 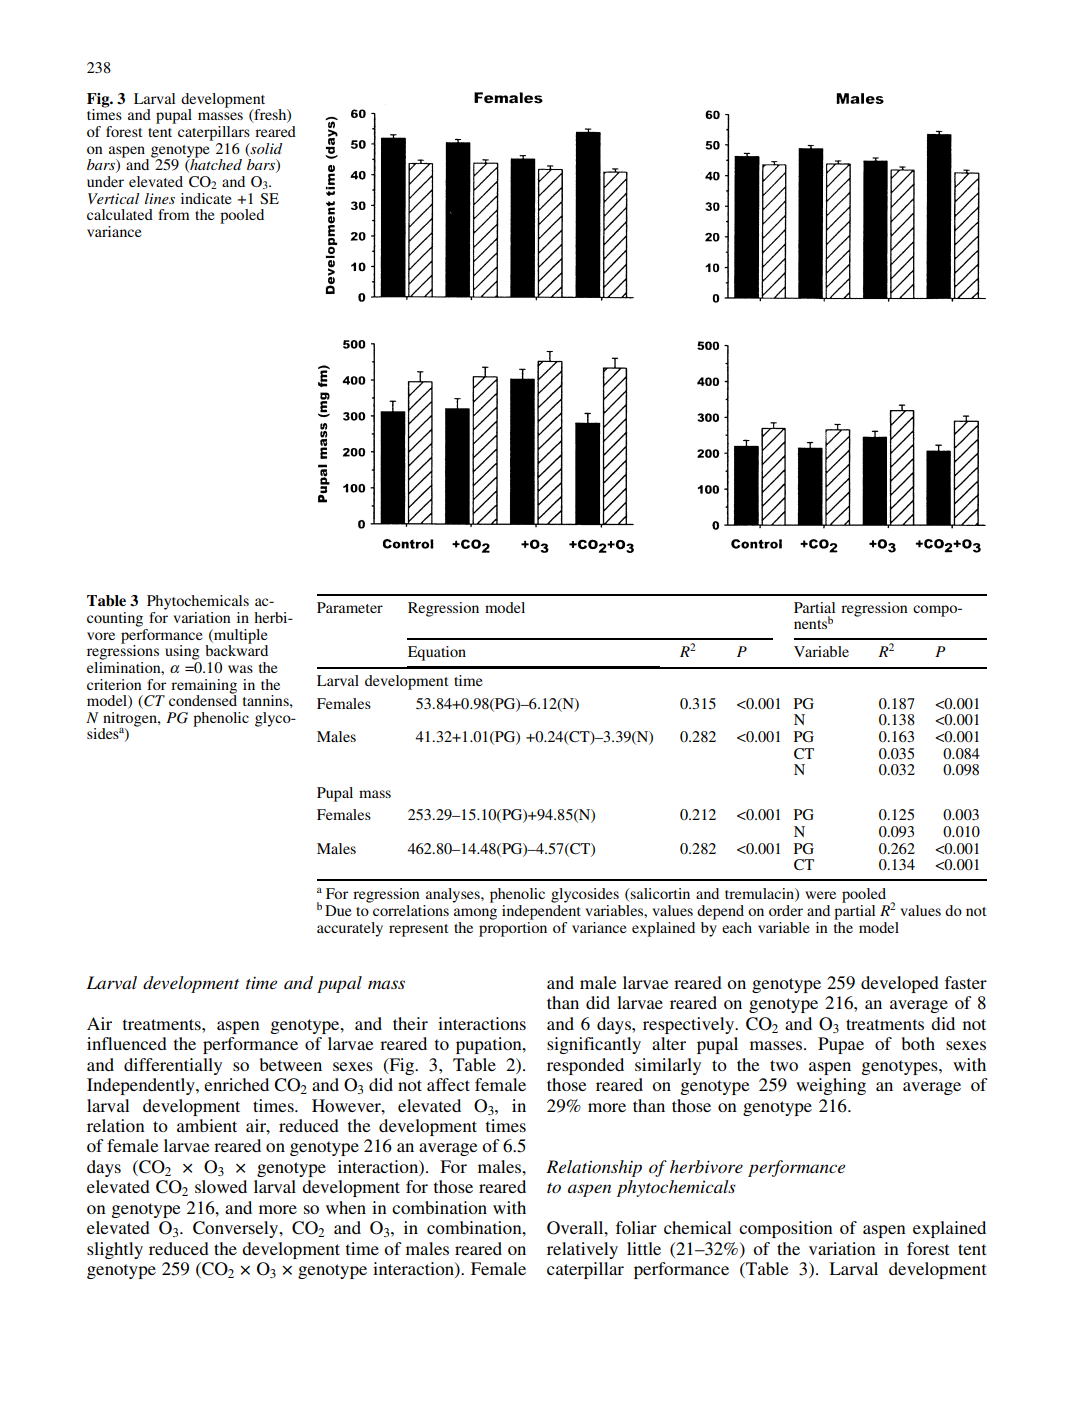 What do you see at coordinates (454, 895) in the document?
I see `analyses` at bounding box center [454, 895].
